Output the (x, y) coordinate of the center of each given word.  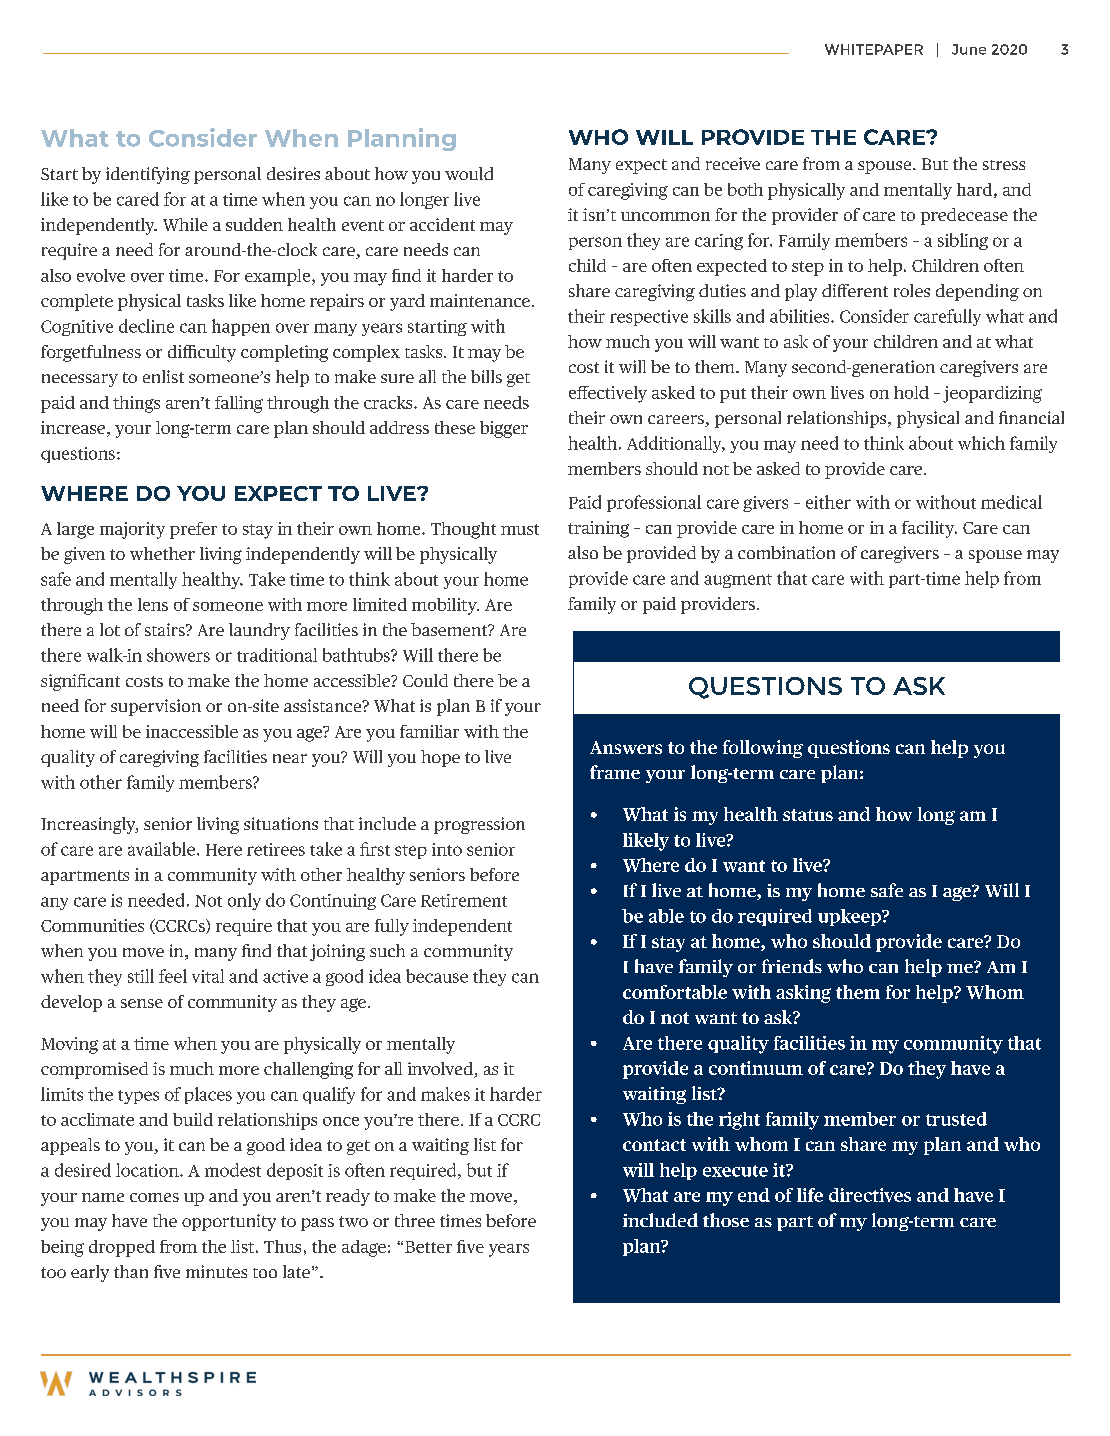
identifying (148, 175)
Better (428, 1247)
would (469, 173)
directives (870, 1195)
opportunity (229, 1222)
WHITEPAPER (874, 49)
